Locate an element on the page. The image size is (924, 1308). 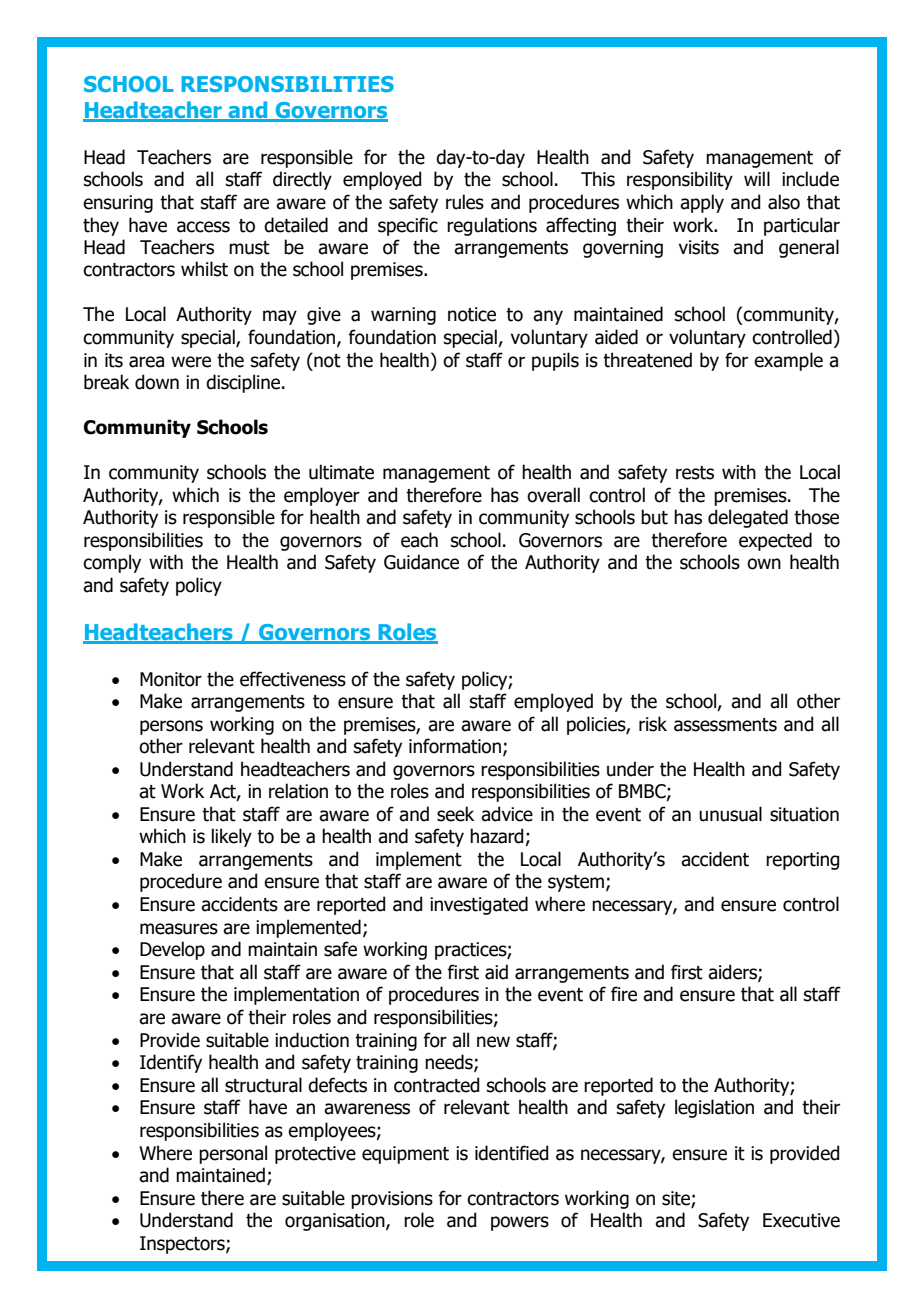
apply is located at coordinates (702, 203).
